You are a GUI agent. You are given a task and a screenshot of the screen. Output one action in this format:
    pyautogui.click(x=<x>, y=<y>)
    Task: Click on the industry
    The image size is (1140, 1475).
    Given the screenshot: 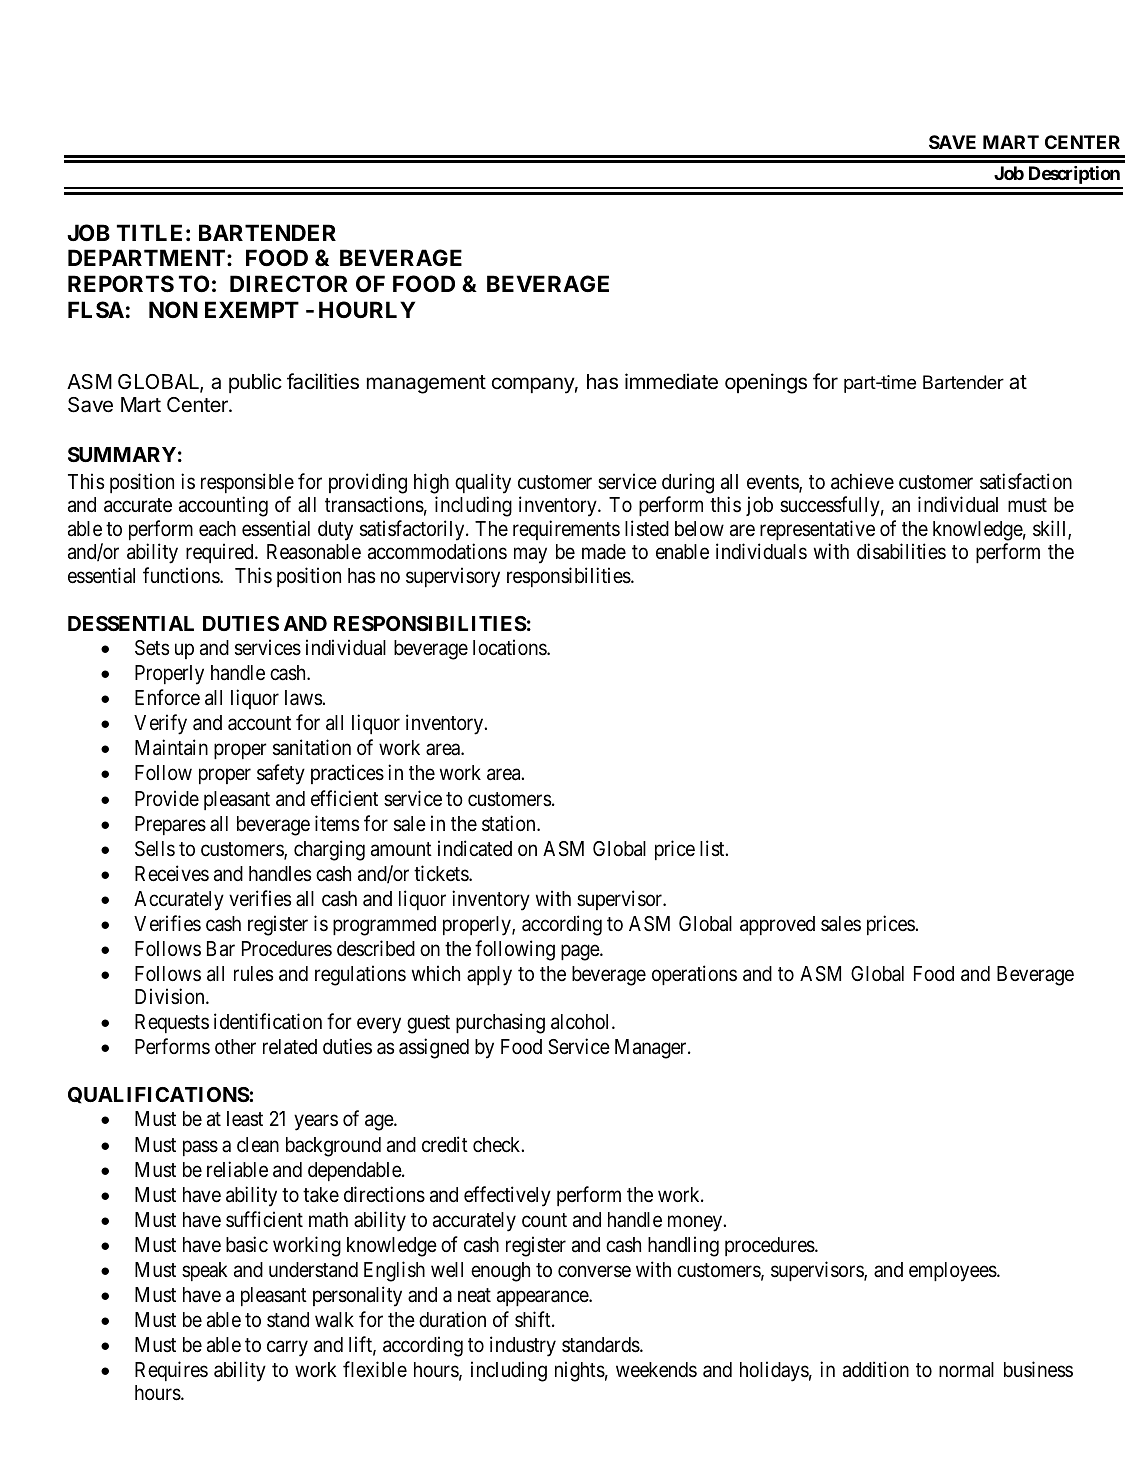 What is the action you would take?
    pyautogui.click(x=523, y=1346)
